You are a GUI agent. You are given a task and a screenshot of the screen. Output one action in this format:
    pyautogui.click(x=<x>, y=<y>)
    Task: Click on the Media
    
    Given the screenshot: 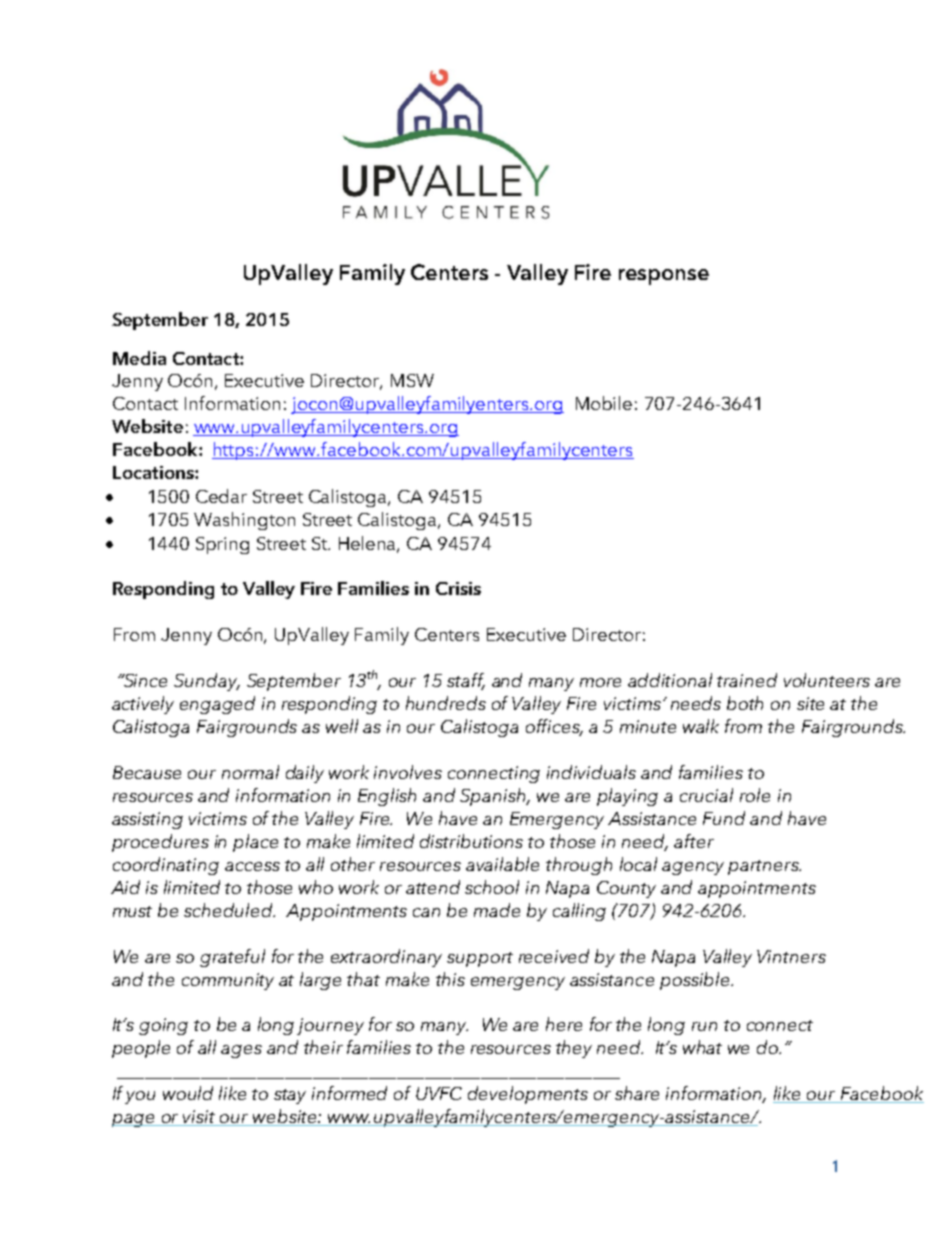 What is the action you would take?
    pyautogui.click(x=139, y=358)
